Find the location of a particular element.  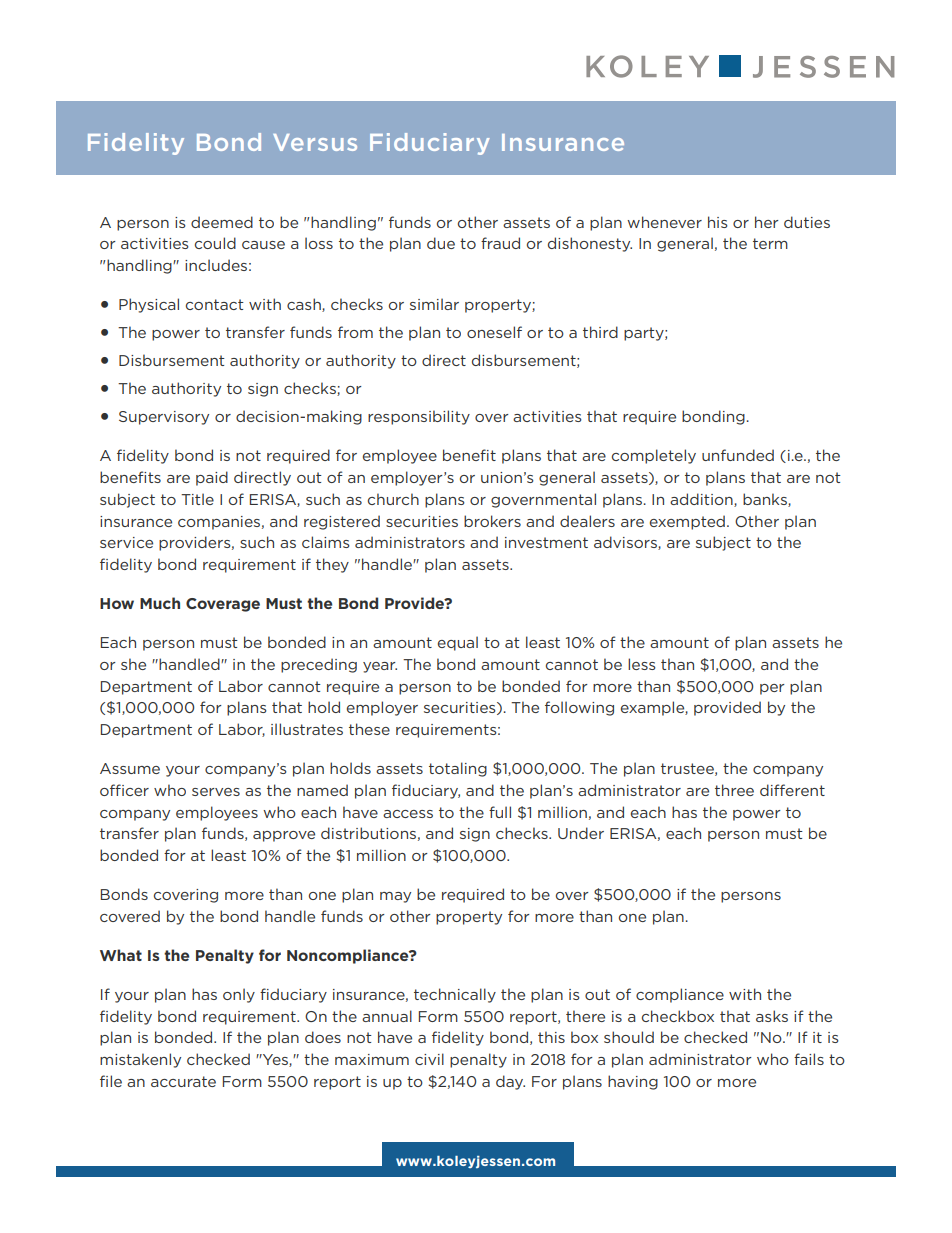

whenever is located at coordinates (664, 222).
